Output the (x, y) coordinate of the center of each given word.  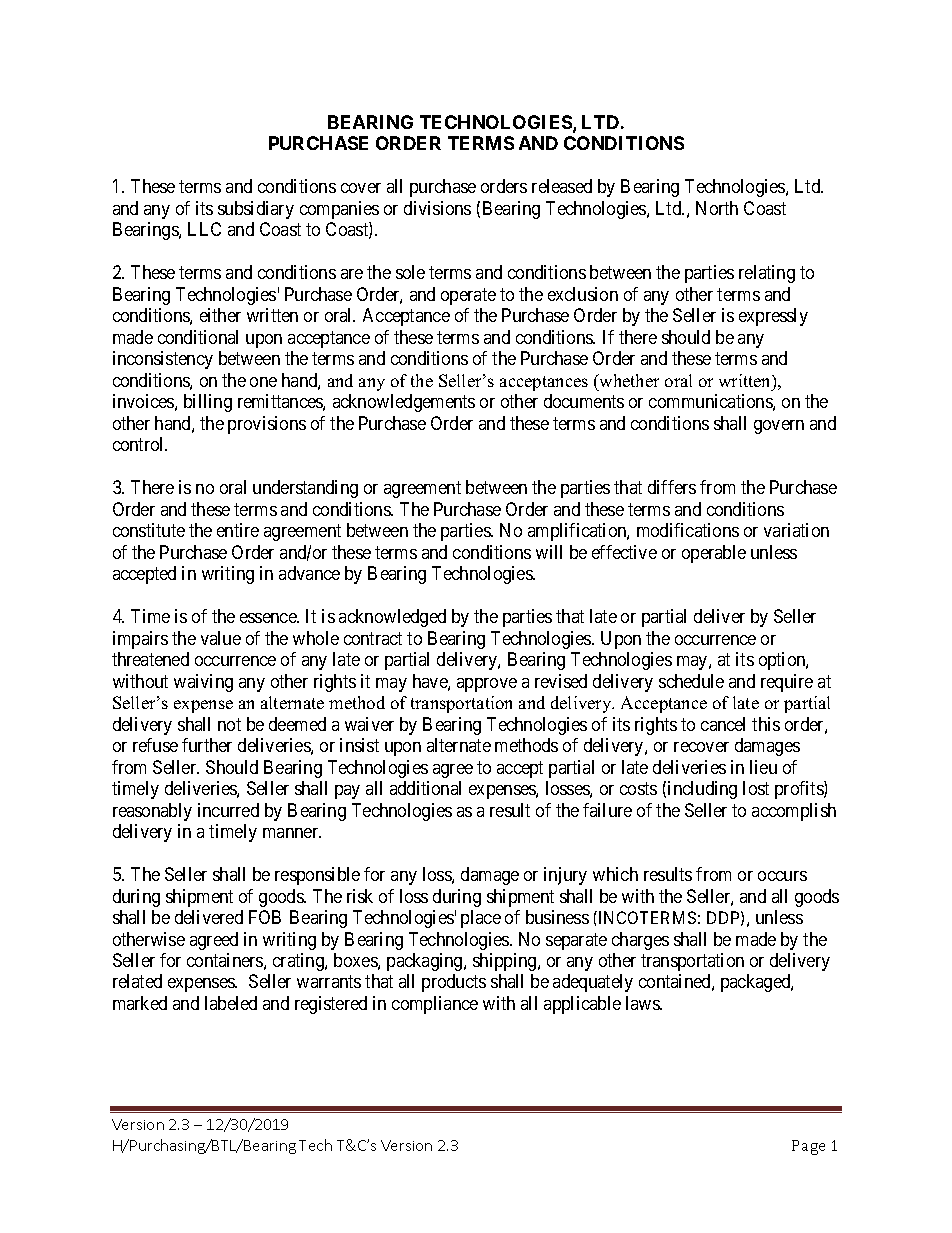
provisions (267, 425)
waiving (203, 683)
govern (779, 427)
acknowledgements (404, 403)
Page (808, 1147)
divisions (437, 208)
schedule (691, 681)
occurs (782, 876)
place (481, 919)
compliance (435, 1005)
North (717, 208)
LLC (204, 229)
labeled (231, 1003)
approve (487, 685)
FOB (265, 917)
